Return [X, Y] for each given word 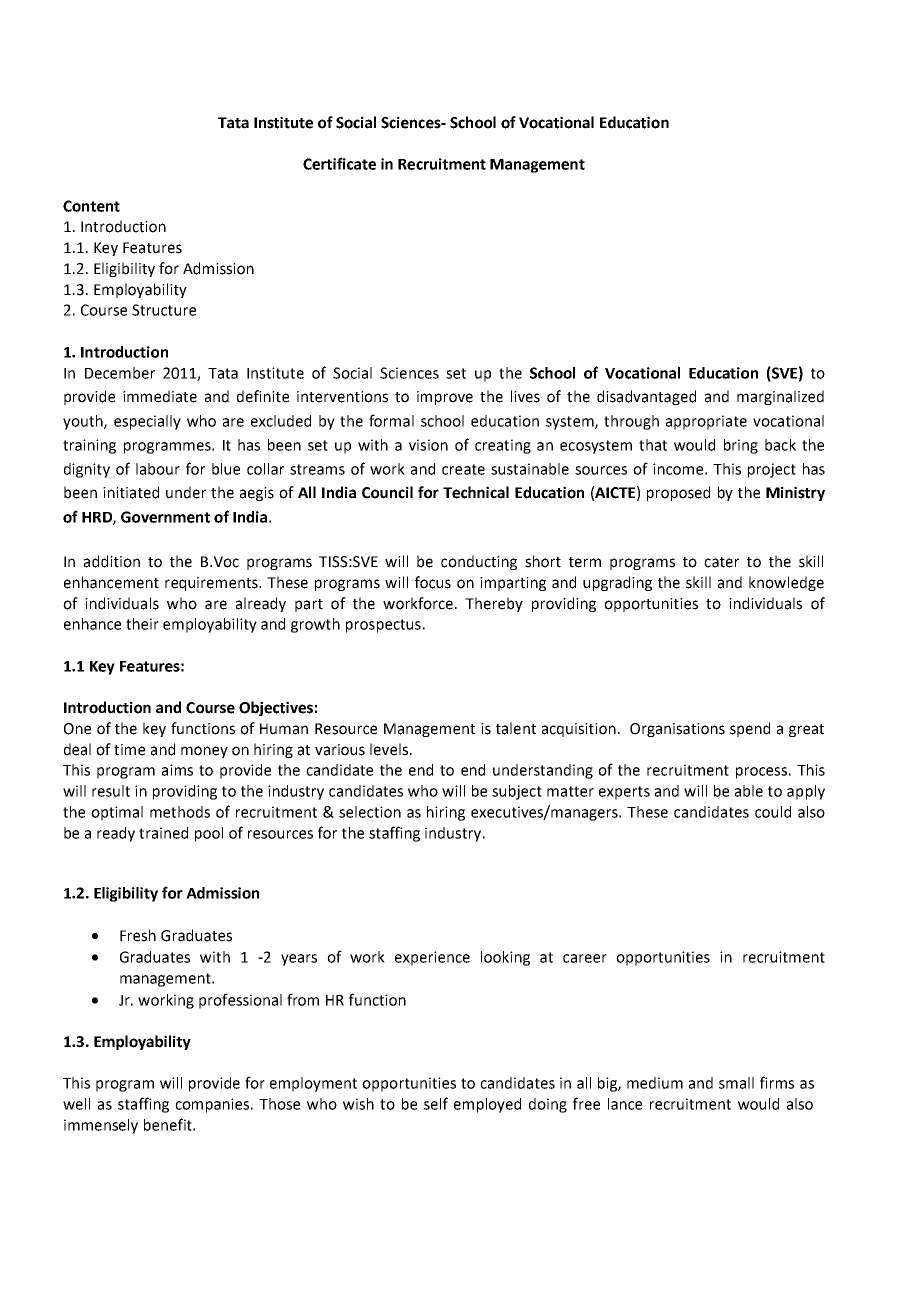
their [142, 624]
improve [445, 398]
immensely [101, 1126]
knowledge [786, 583]
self [436, 1103]
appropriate [706, 422]
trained [163, 833]
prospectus [383, 626]
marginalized [780, 397]
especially [147, 422]
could [773, 812]
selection [370, 812]
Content [91, 206]
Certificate [339, 163]
